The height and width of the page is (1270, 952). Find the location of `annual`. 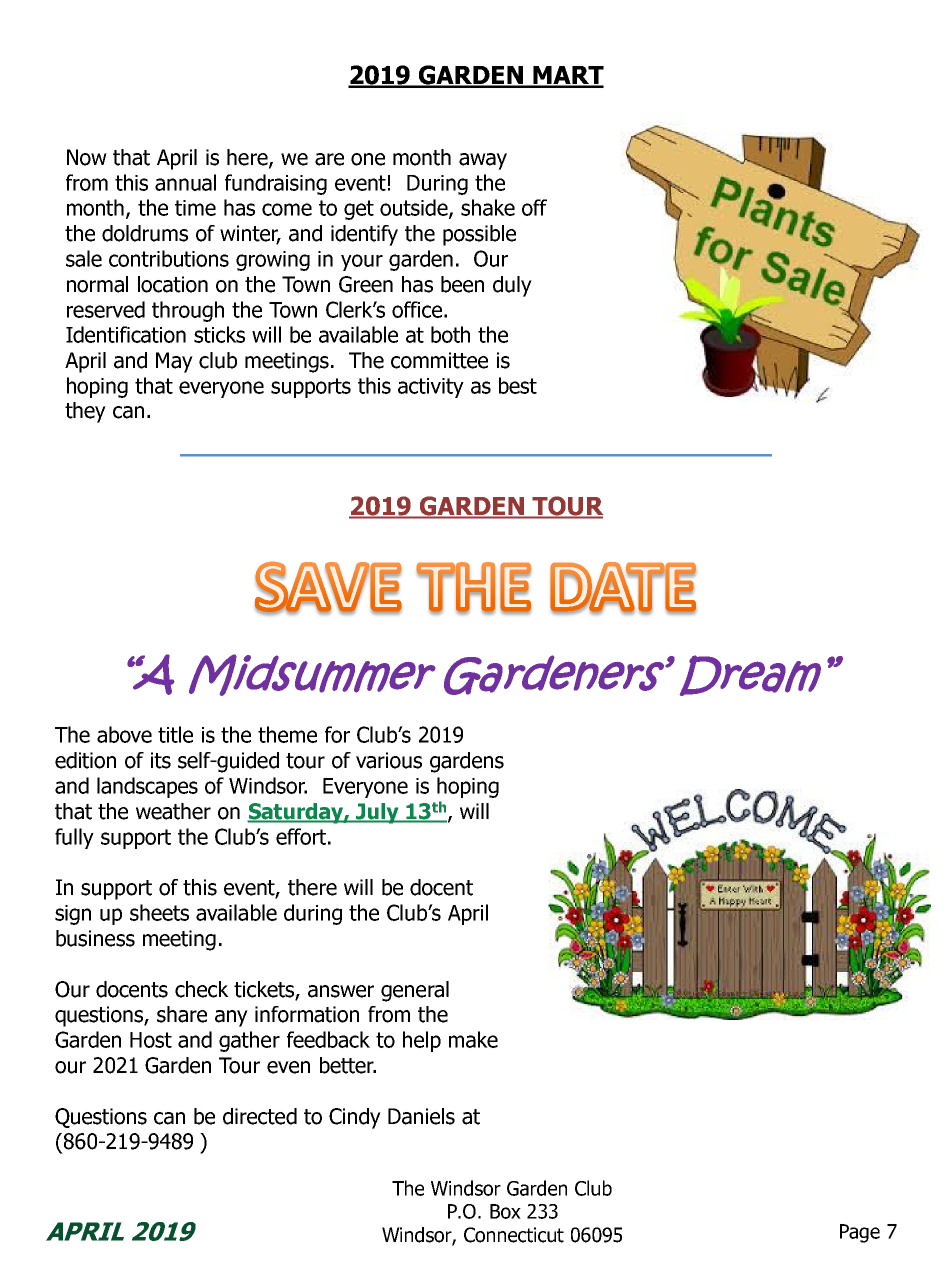

annual is located at coordinates (185, 182).
